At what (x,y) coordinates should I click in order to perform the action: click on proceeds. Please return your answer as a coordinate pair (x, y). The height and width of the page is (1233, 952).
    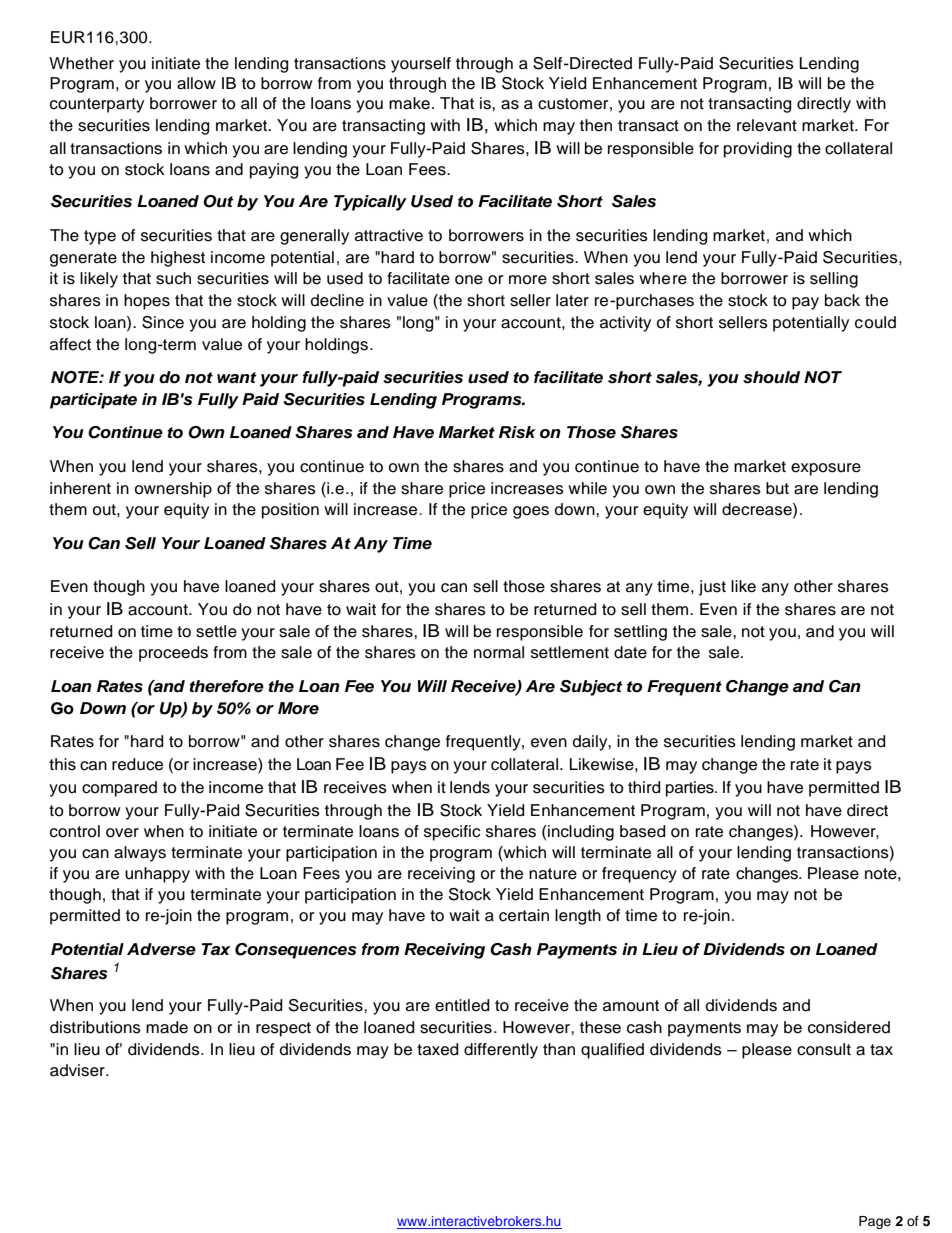
    Looking at the image, I should click on (173, 654).
